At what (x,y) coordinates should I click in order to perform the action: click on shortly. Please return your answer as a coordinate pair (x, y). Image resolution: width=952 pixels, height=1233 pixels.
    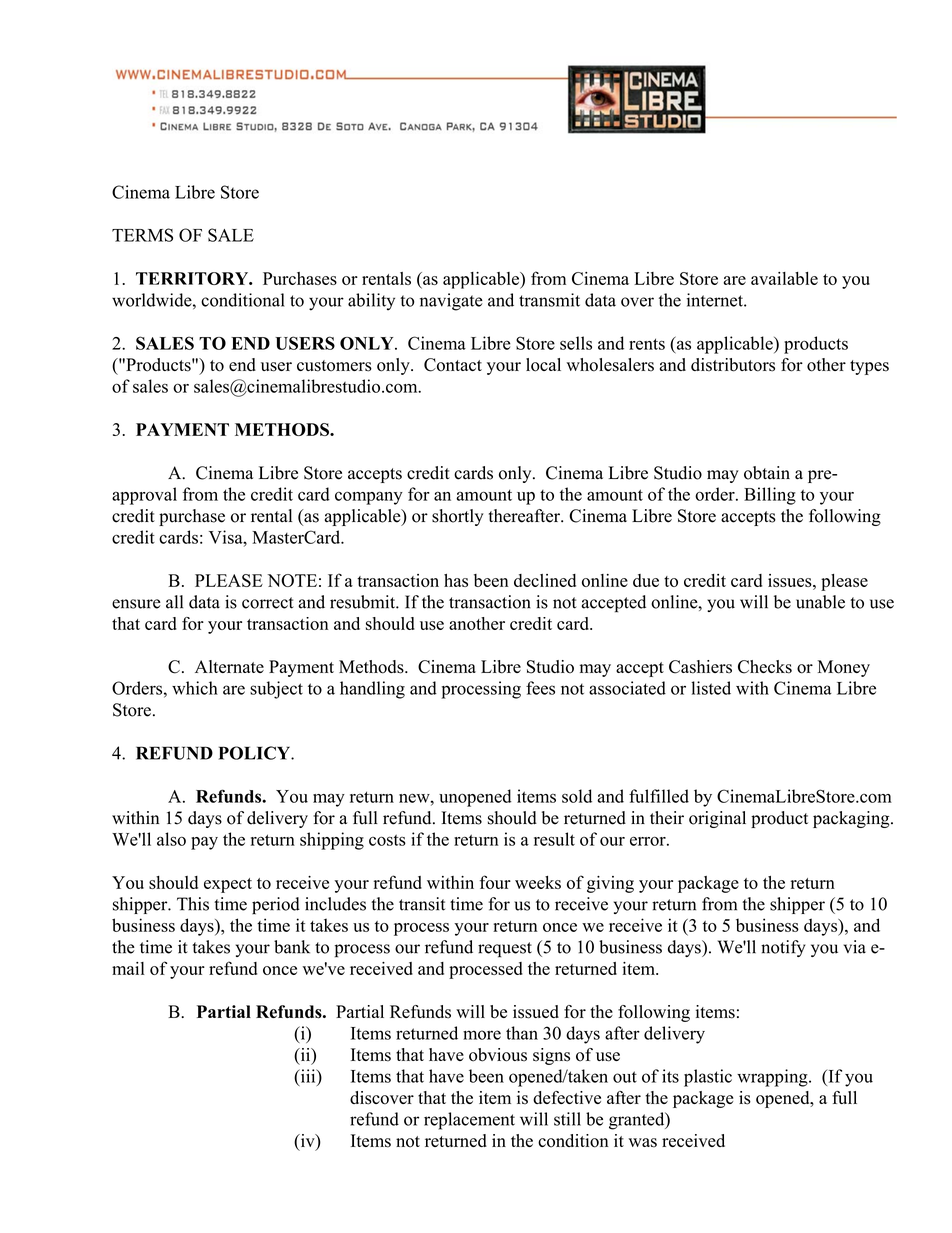
    Looking at the image, I should click on (458, 517).
